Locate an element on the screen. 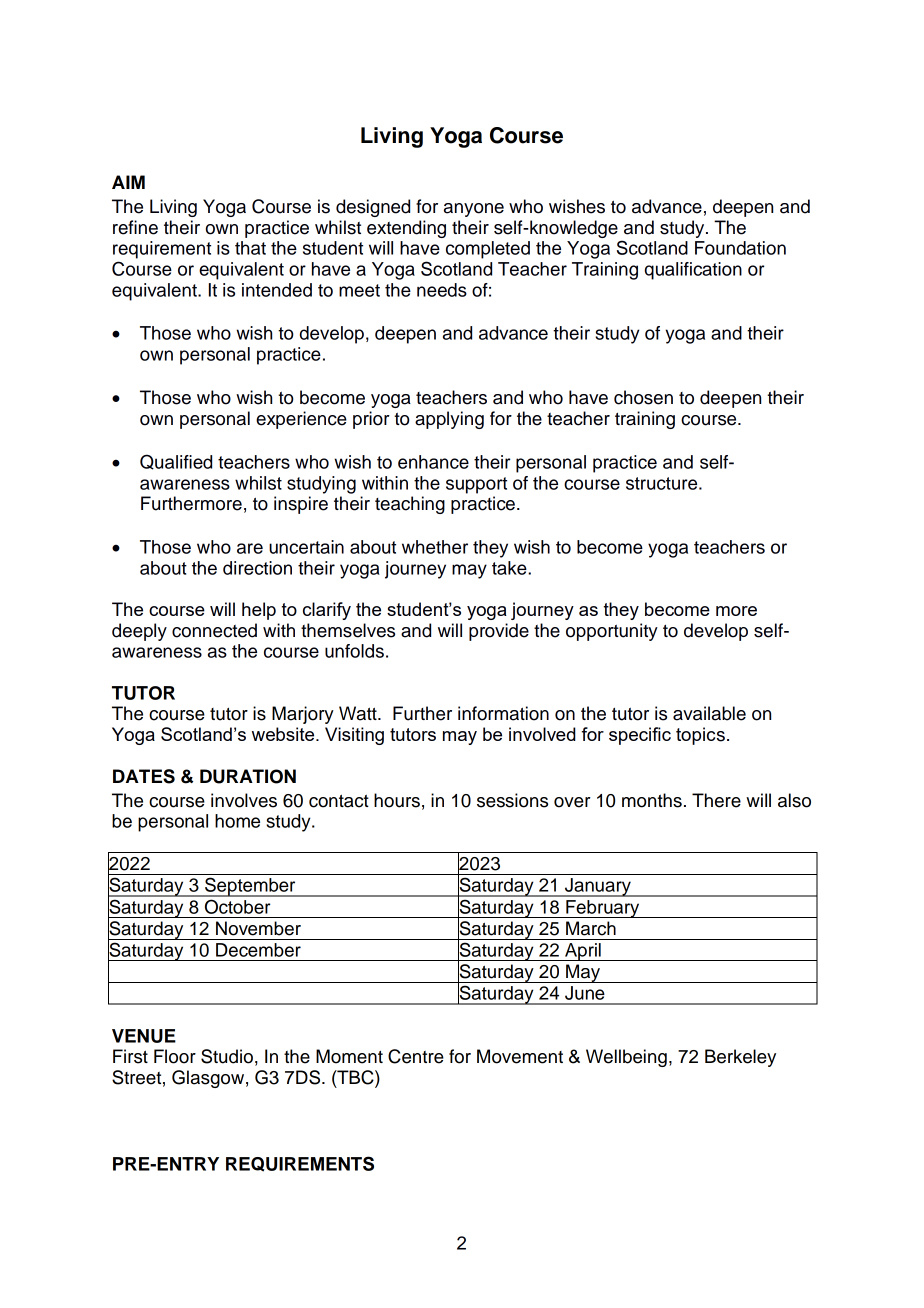 The height and width of the screenshot is (1308, 924). home is located at coordinates (237, 821).
